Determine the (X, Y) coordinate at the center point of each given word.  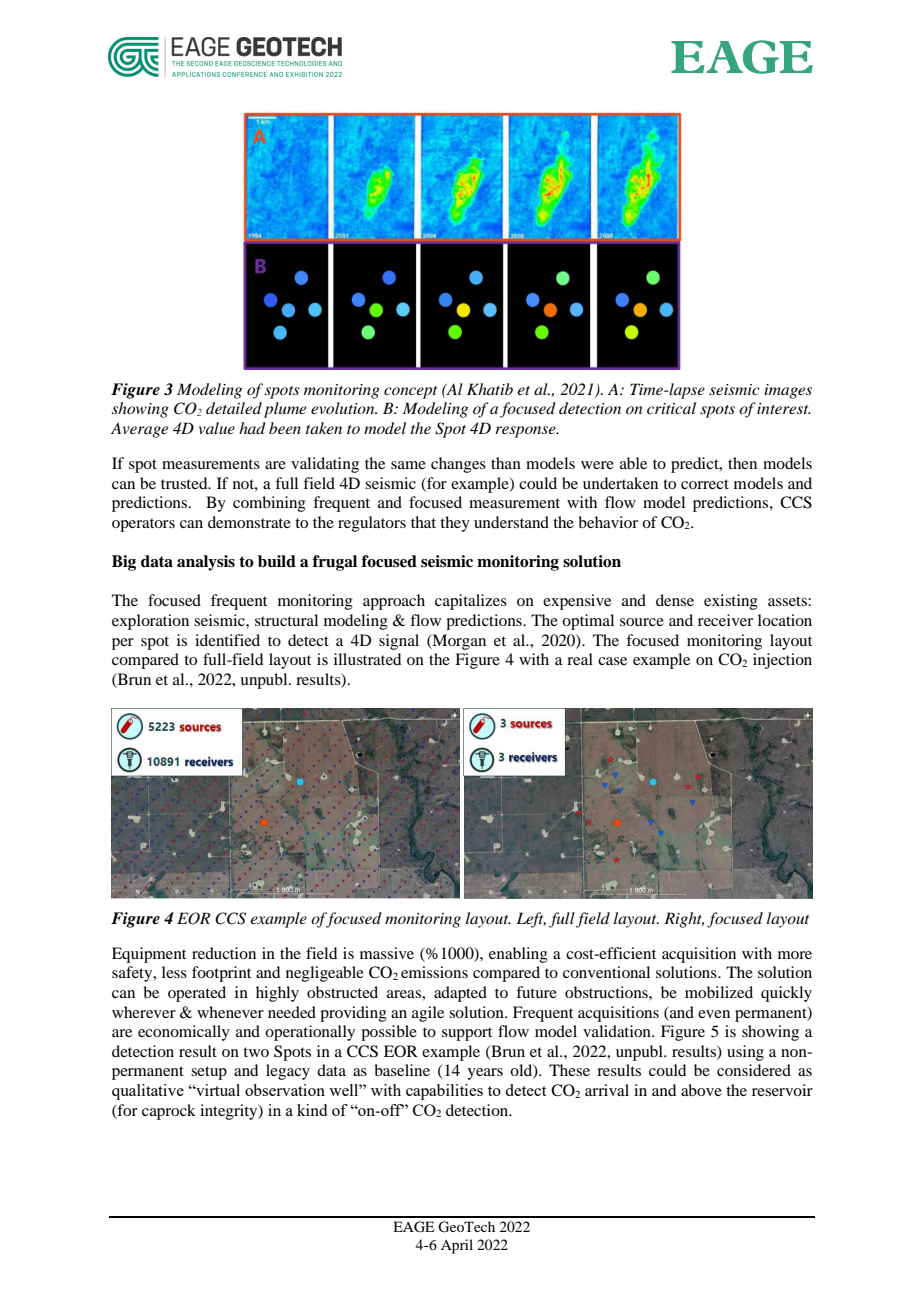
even (714, 1014)
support (467, 1034)
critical (671, 408)
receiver (725, 620)
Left (531, 920)
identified (227, 640)
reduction (224, 953)
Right (684, 920)
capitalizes (471, 602)
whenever (230, 1012)
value (217, 428)
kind (312, 1110)
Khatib (490, 389)
